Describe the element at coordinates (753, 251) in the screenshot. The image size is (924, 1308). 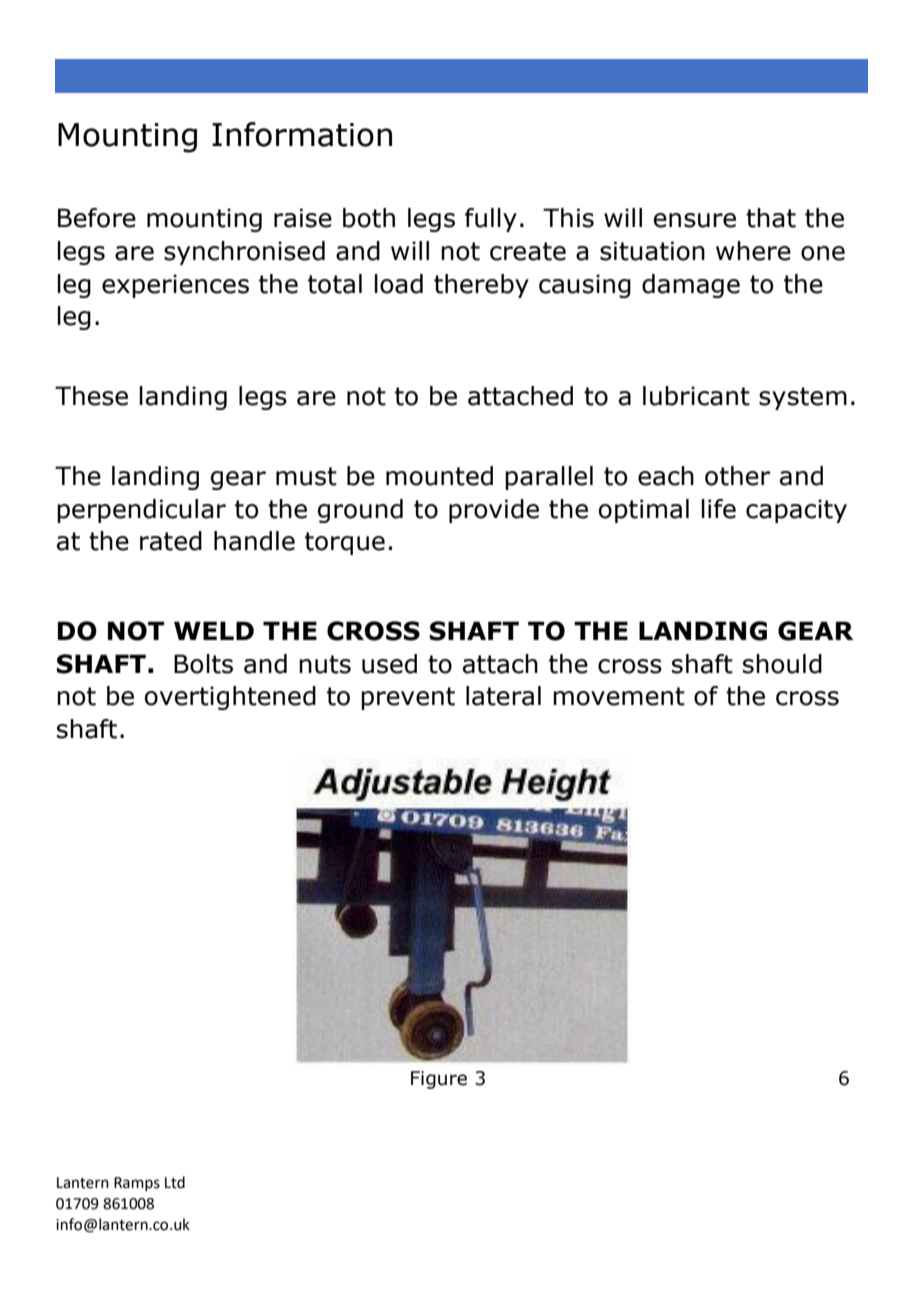
I see `where` at that location.
